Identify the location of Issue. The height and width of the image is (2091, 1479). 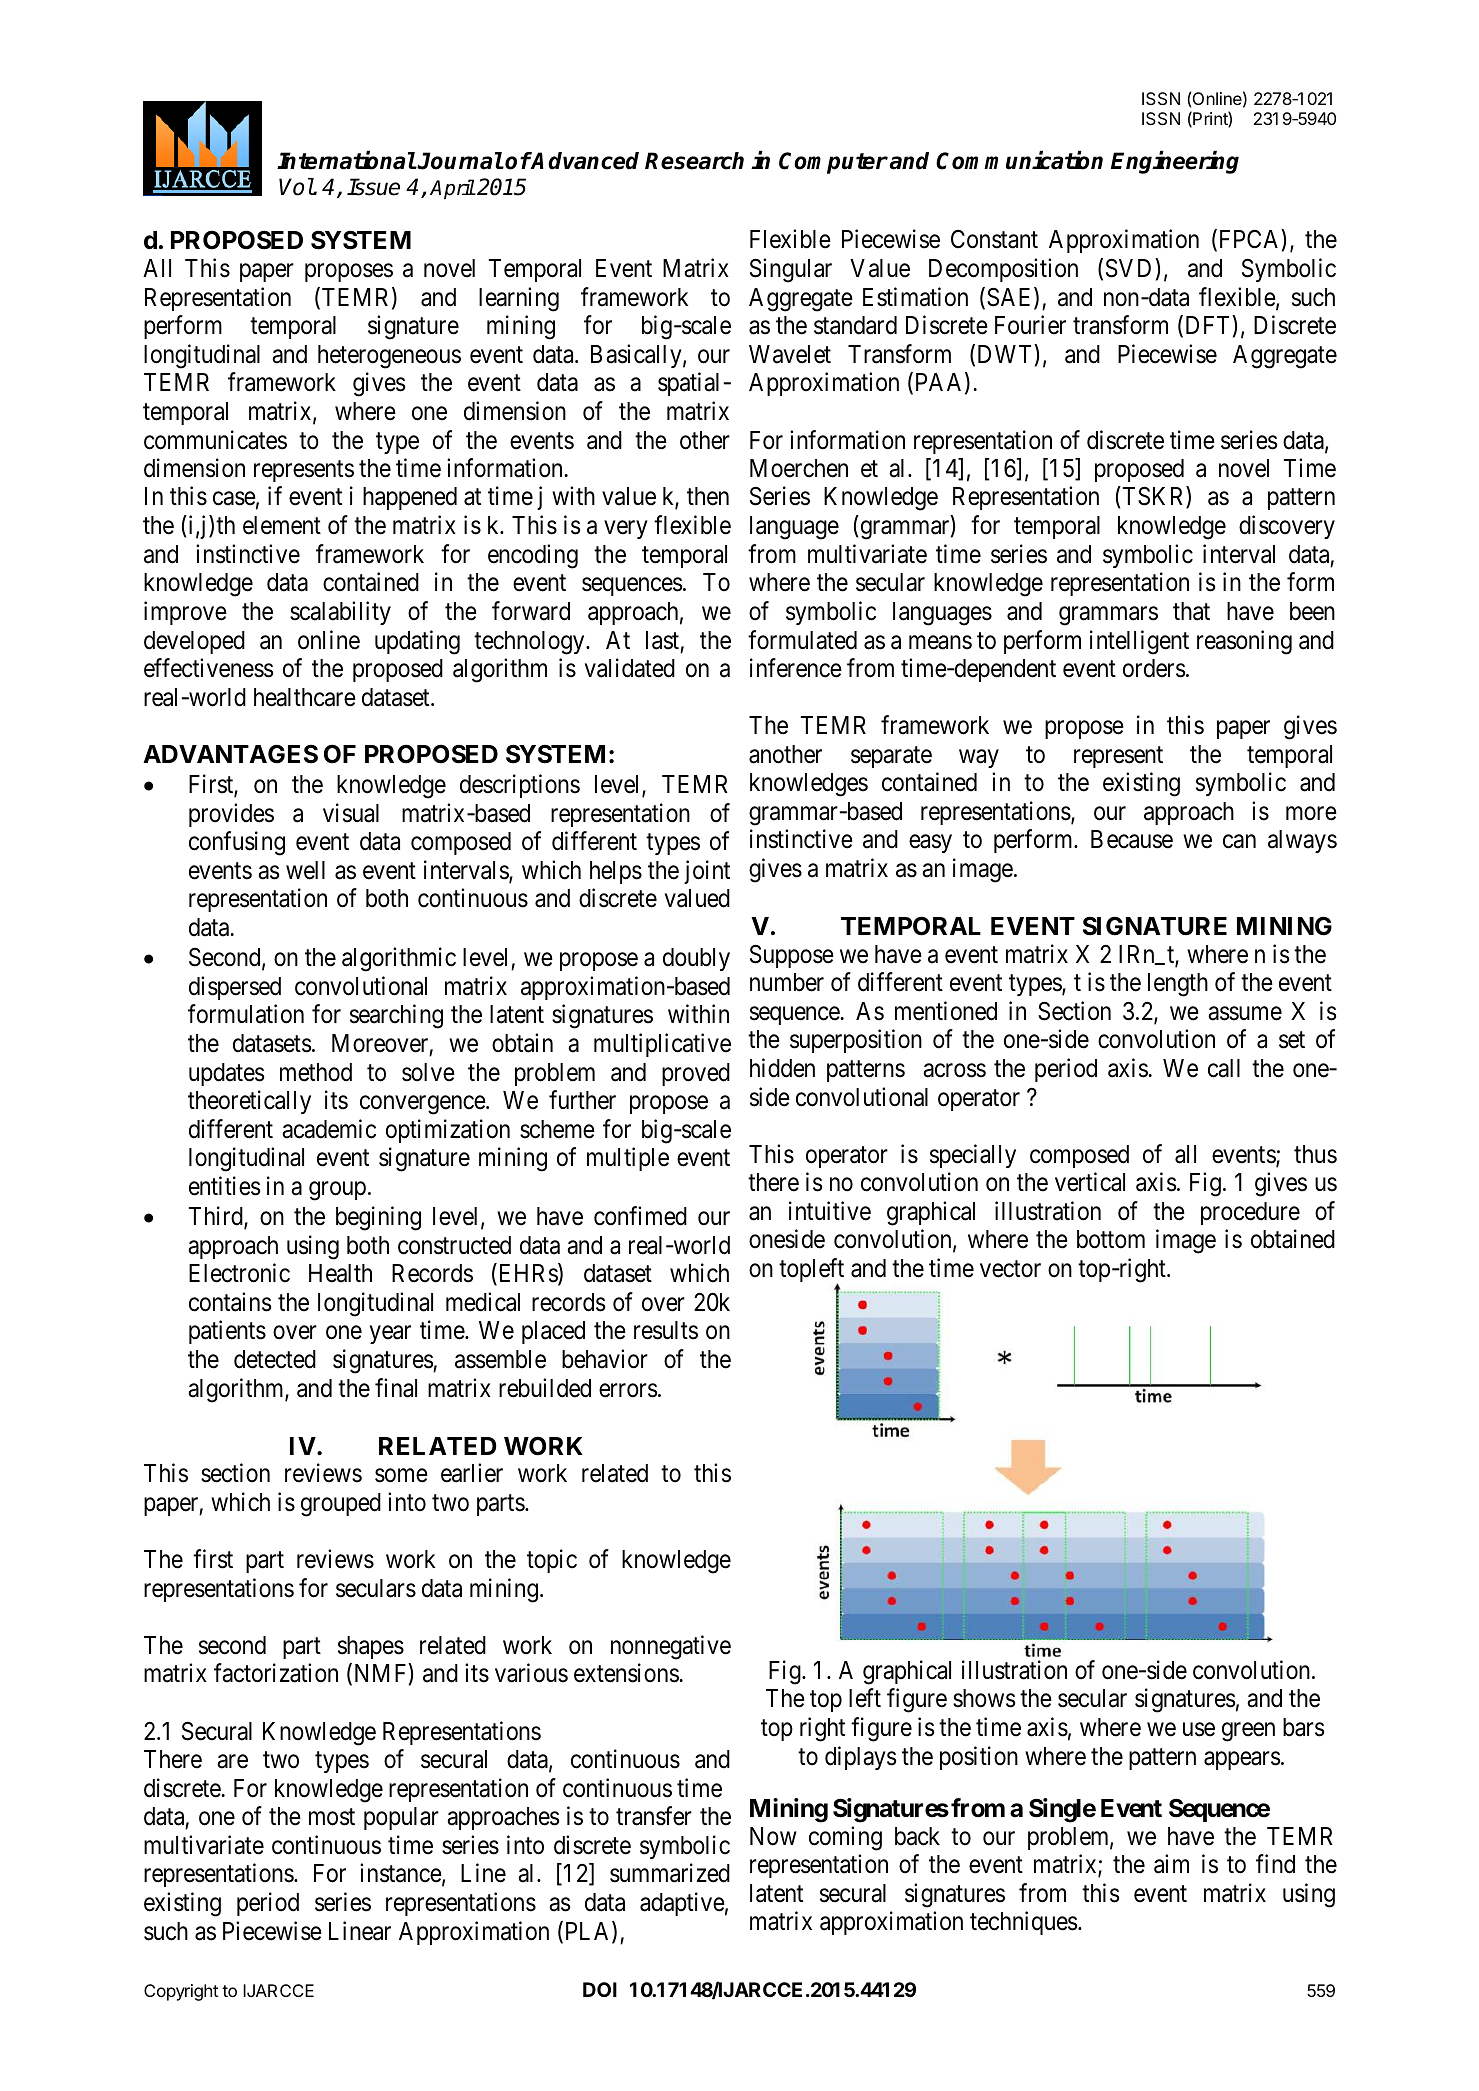
(373, 187).
